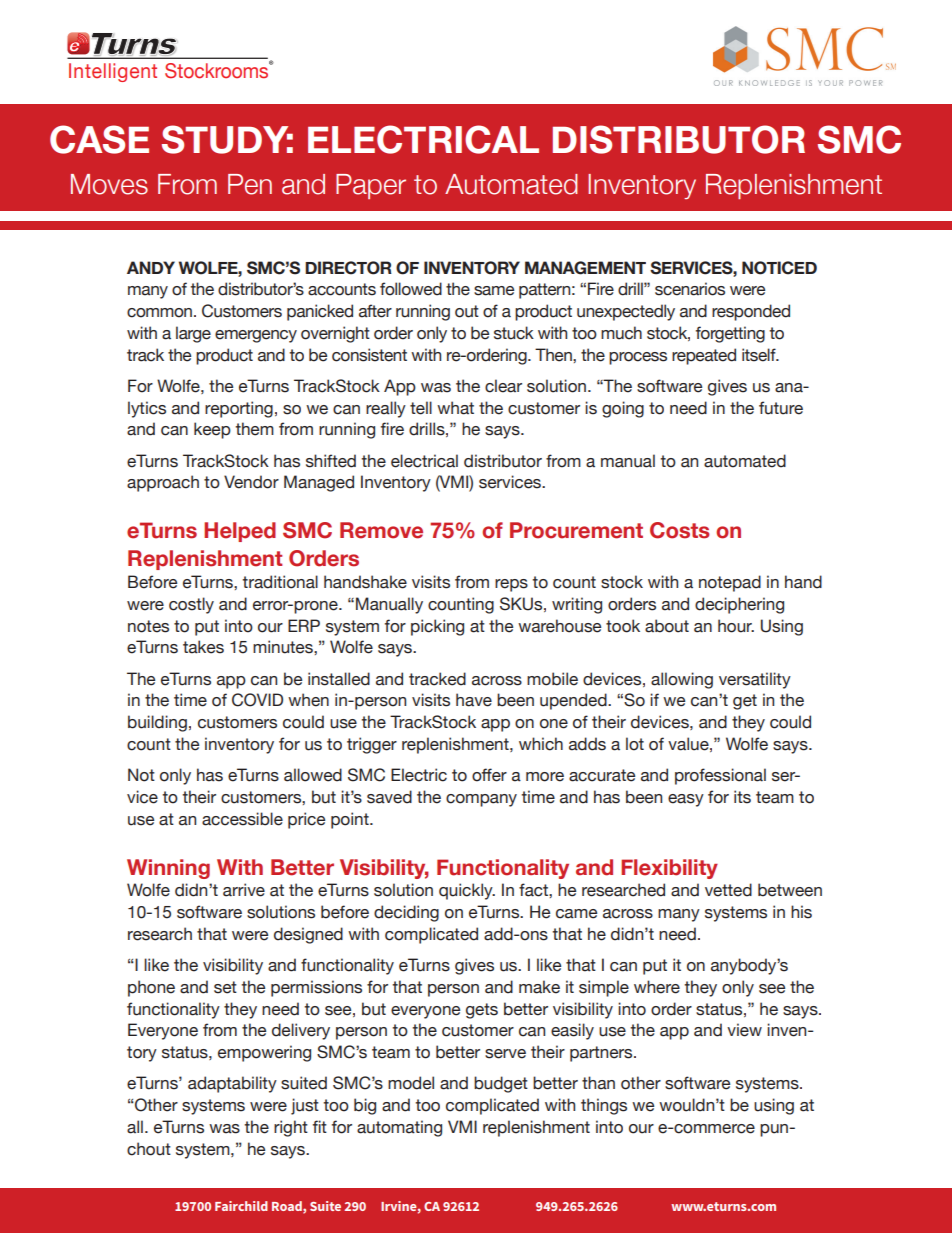  I want to click on reps, so click(511, 585).
